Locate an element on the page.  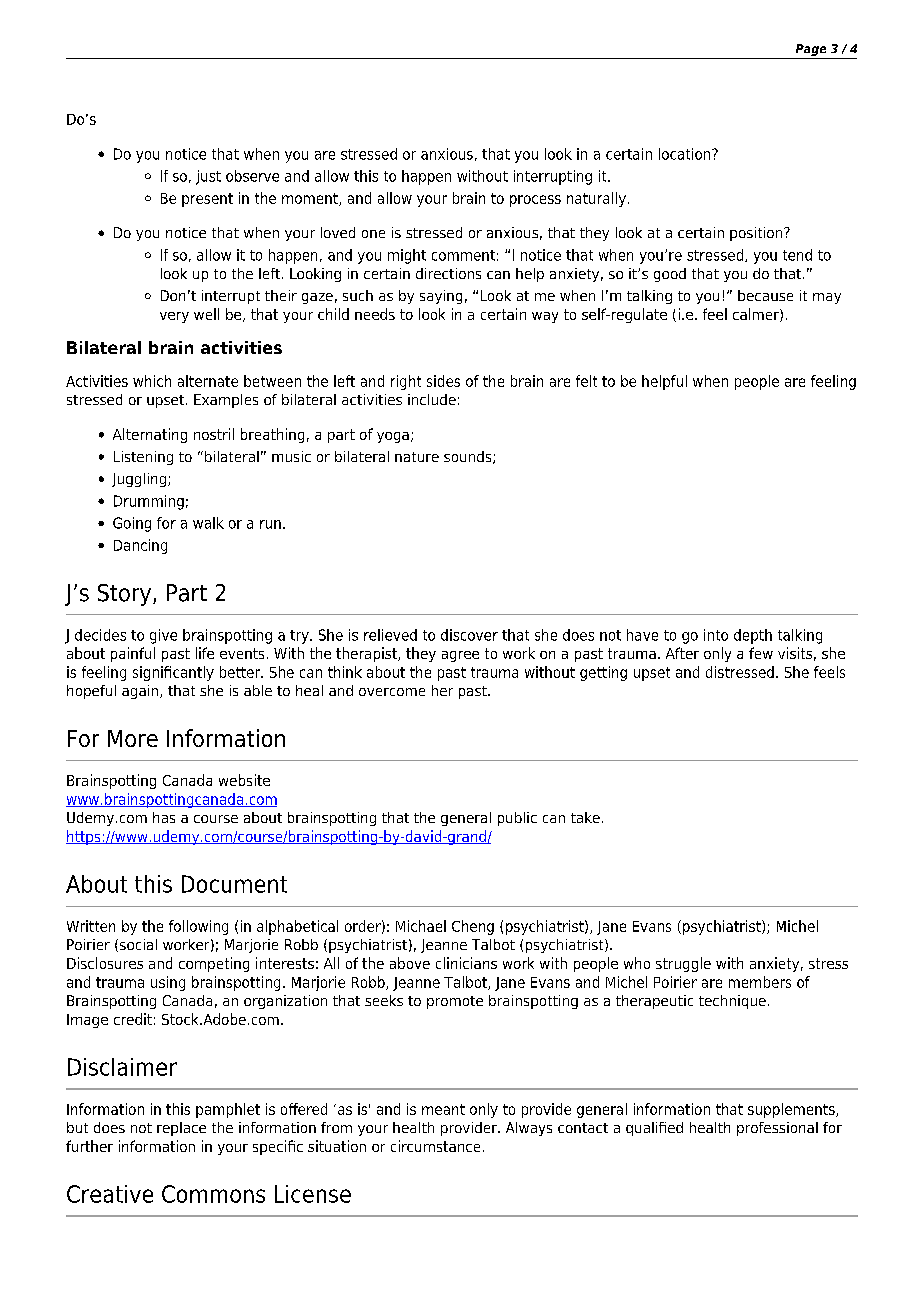
circumstance is located at coordinates (435, 1146).
